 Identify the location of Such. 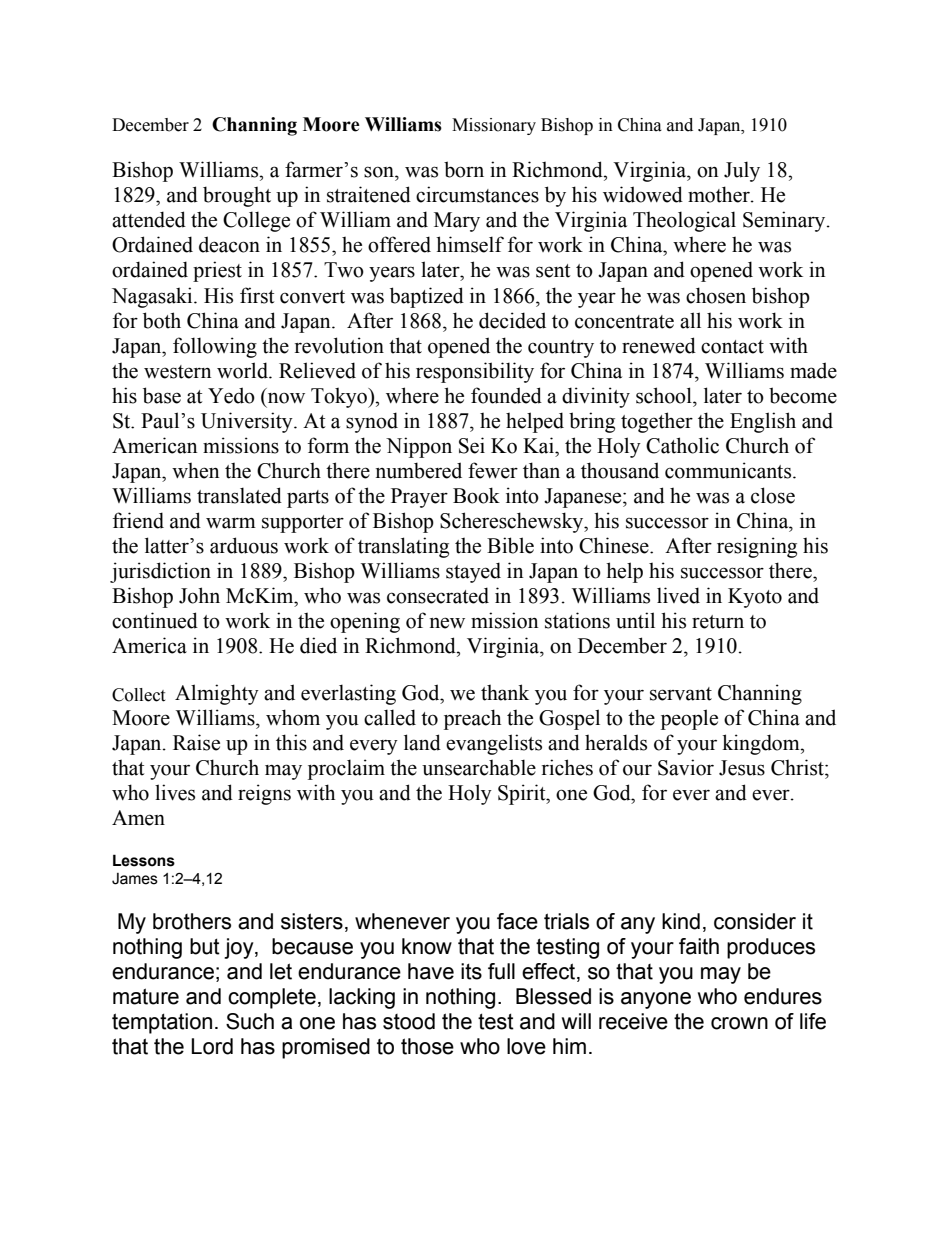
(250, 1021).
